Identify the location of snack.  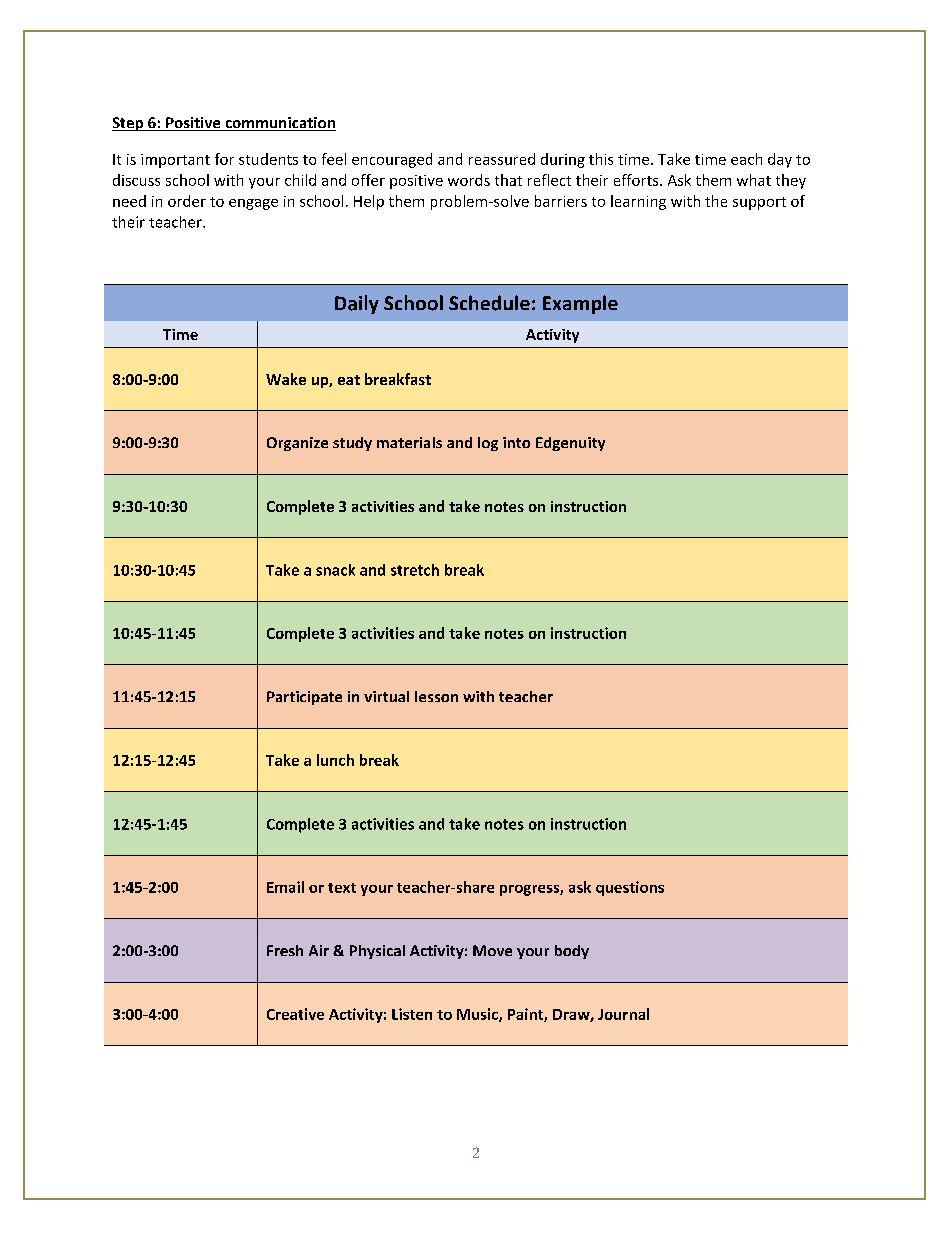
(335, 570).
